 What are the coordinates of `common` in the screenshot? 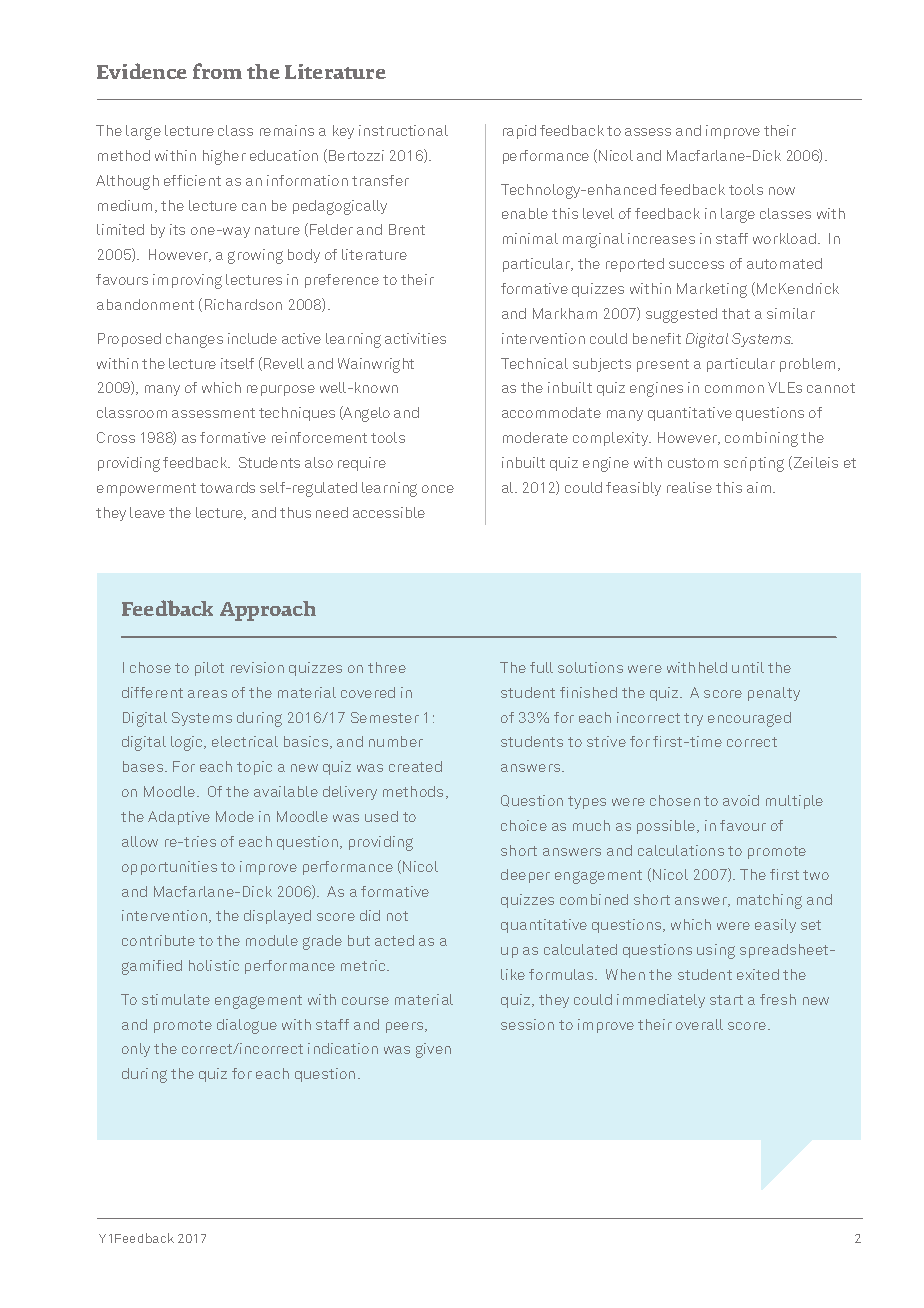 It's located at (734, 389).
